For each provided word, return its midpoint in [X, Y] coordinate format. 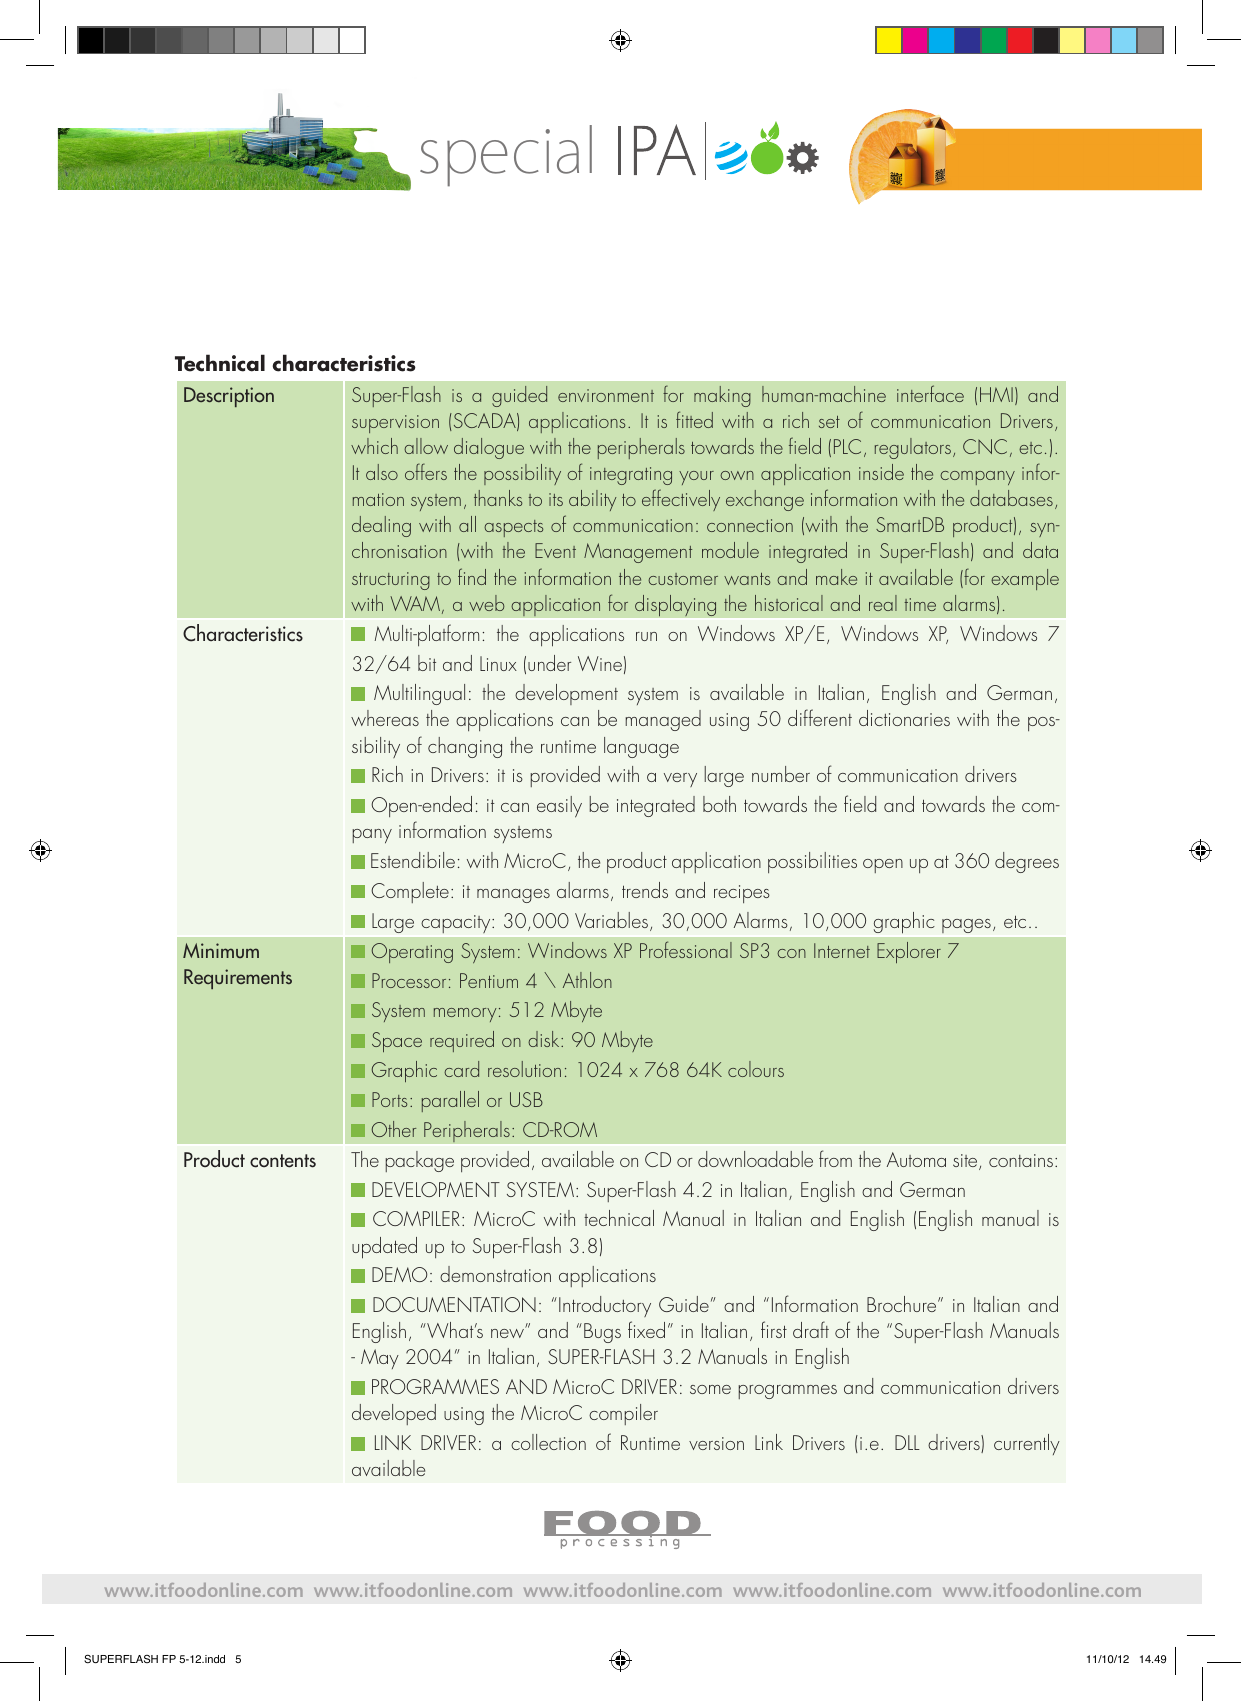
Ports [389, 1099]
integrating [631, 476]
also [382, 472]
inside [881, 472]
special [506, 156]
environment [606, 395]
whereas [385, 718]
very [680, 780]
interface [930, 393]
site [966, 1162]
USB [526, 1099]
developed [394, 1414]
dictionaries [904, 718]
